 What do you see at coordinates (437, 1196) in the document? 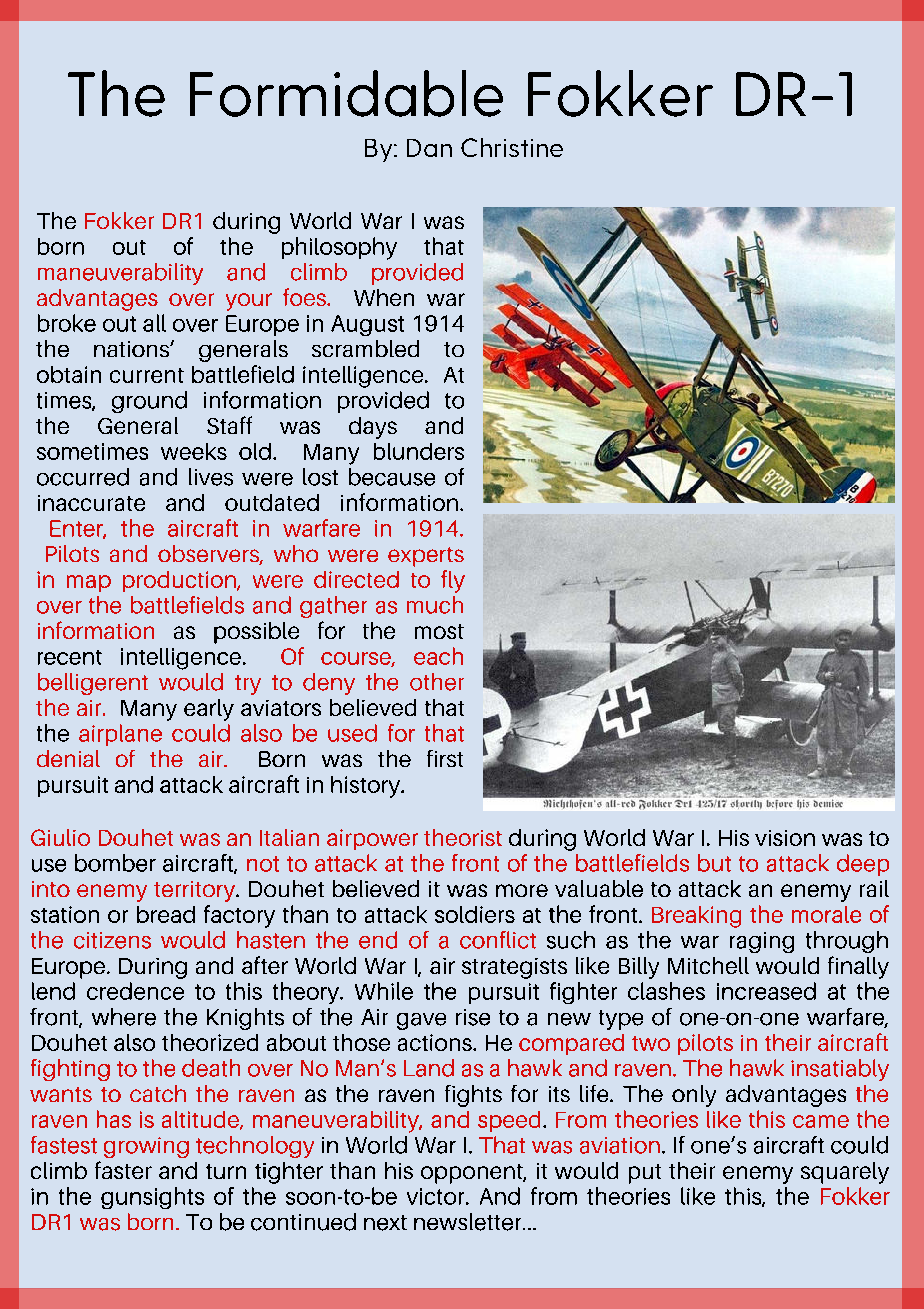
I see `victor` at bounding box center [437, 1196].
